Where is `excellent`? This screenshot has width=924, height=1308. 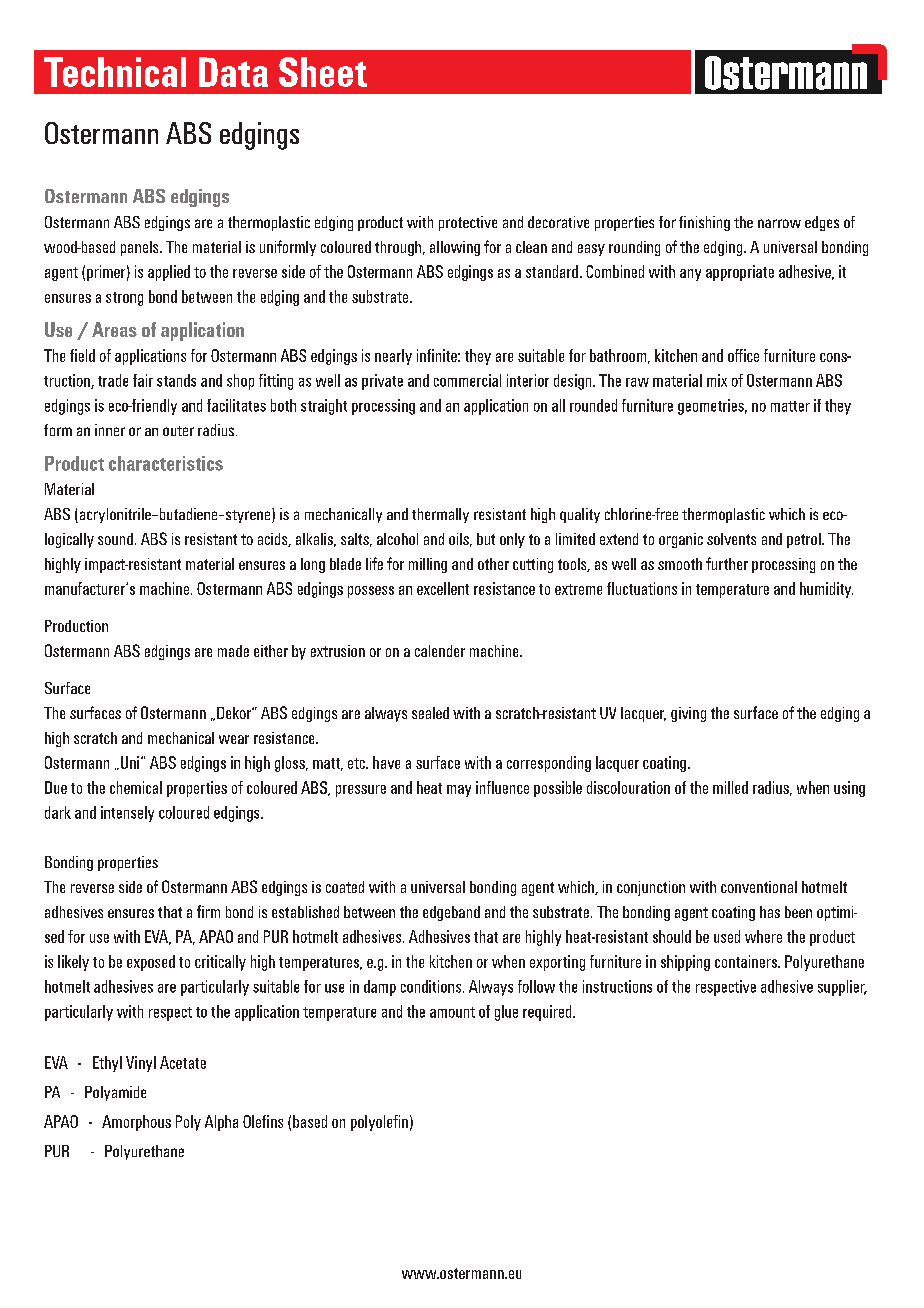
excellent is located at coordinates (443, 588).
